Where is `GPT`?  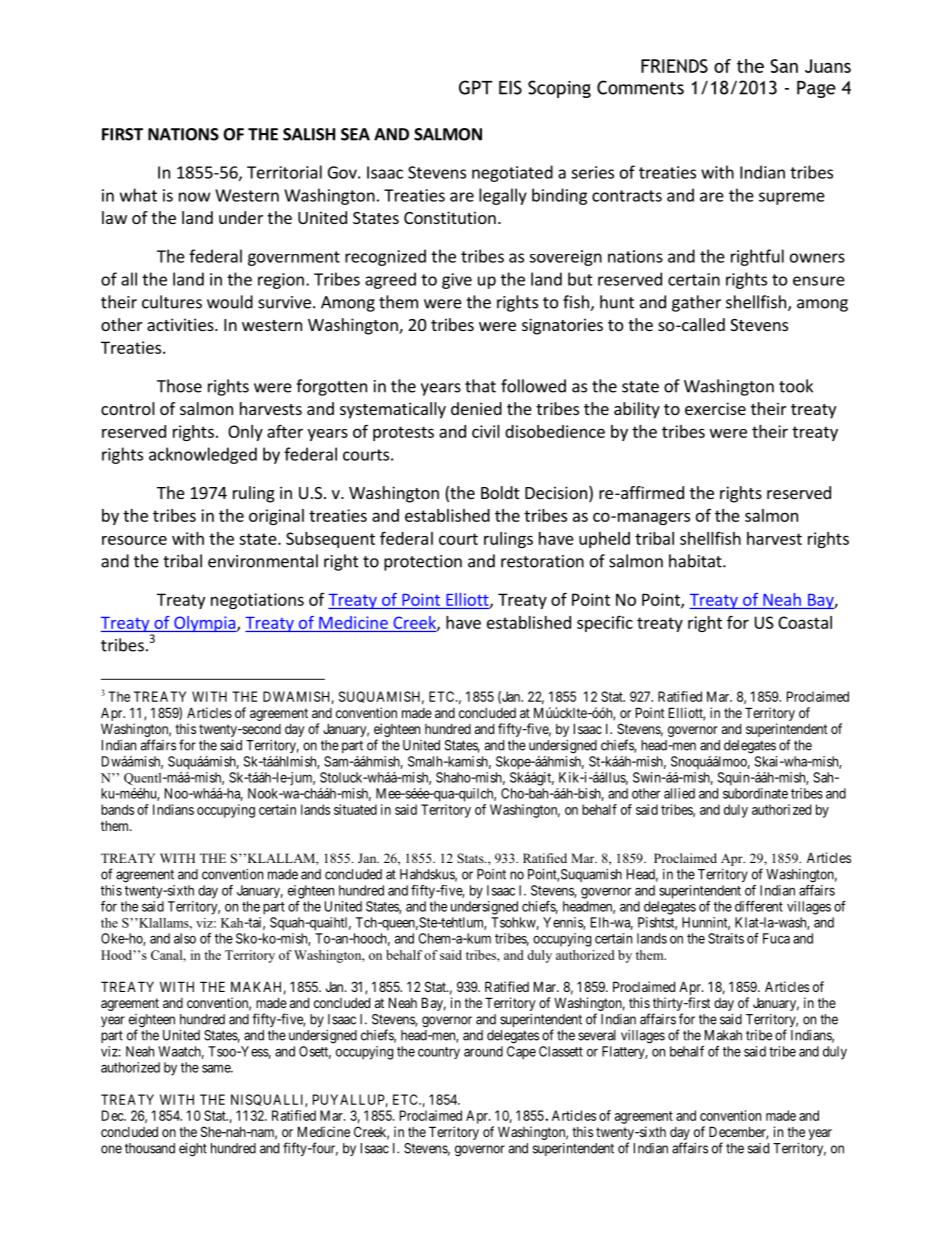
GPT is located at coordinates (475, 87).
